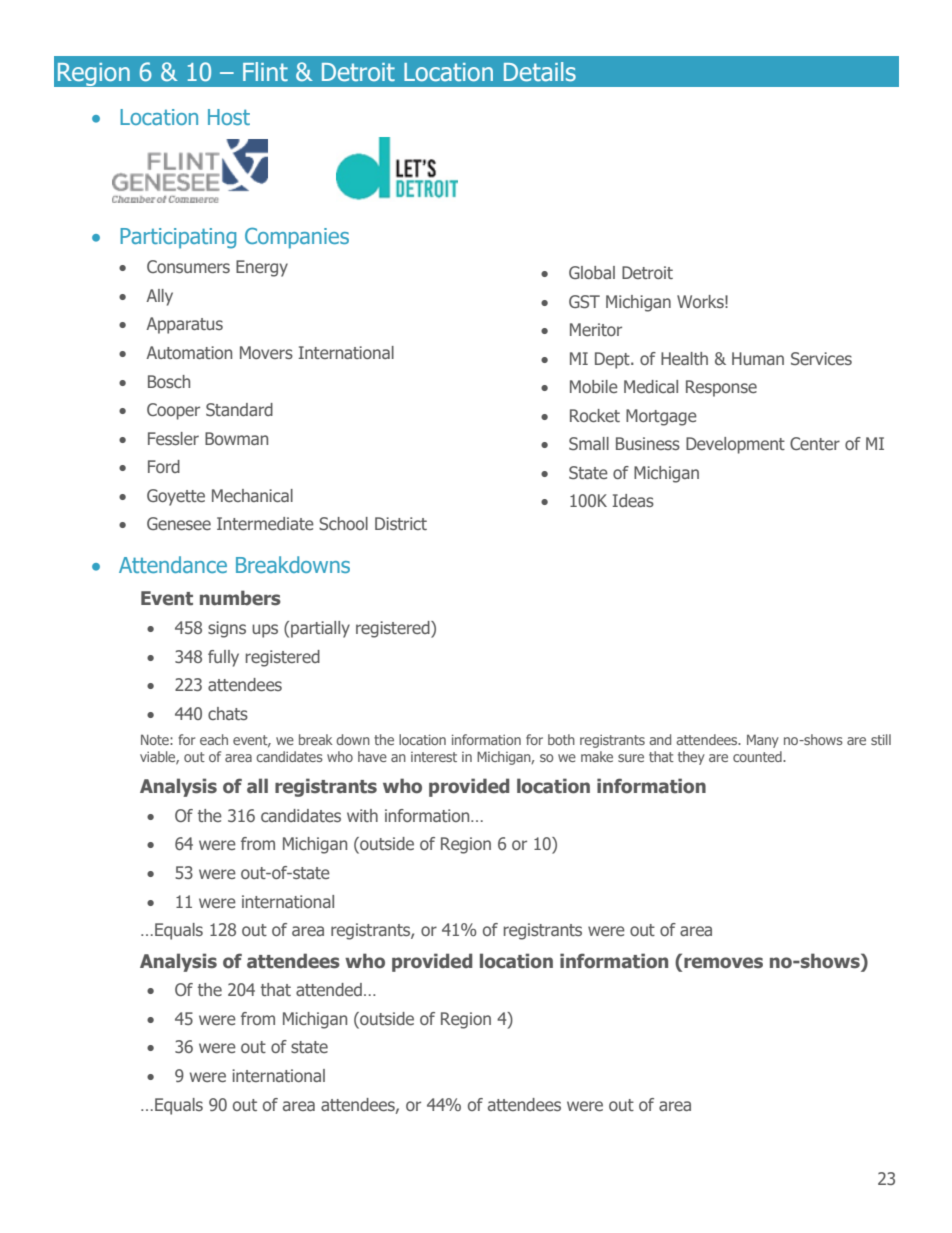 Image resolution: width=952 pixels, height=1233 pixels. Describe the element at coordinates (815, 443) in the page. I see `Center` at that location.
